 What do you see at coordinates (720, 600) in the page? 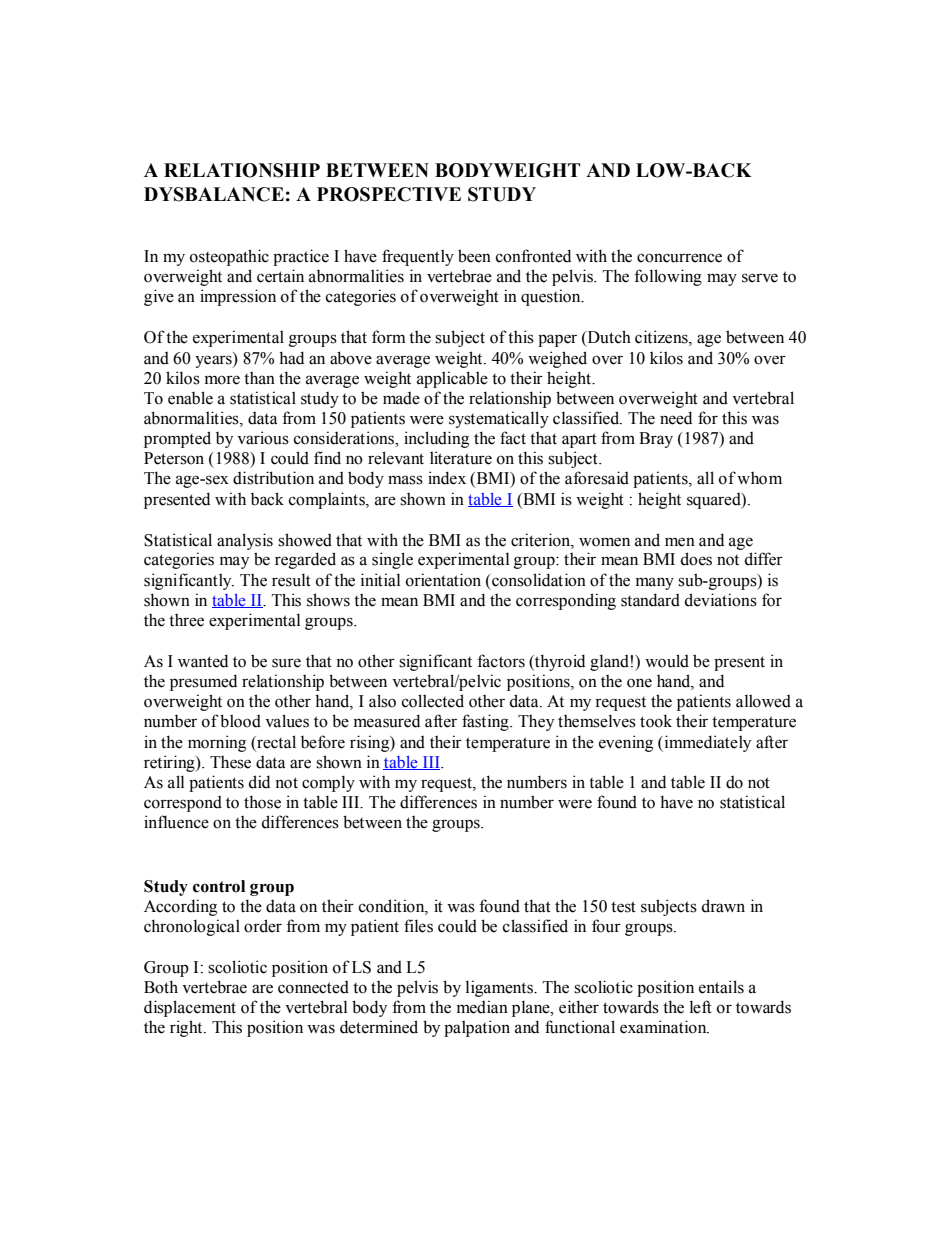
I see `deviations` at bounding box center [720, 600].
